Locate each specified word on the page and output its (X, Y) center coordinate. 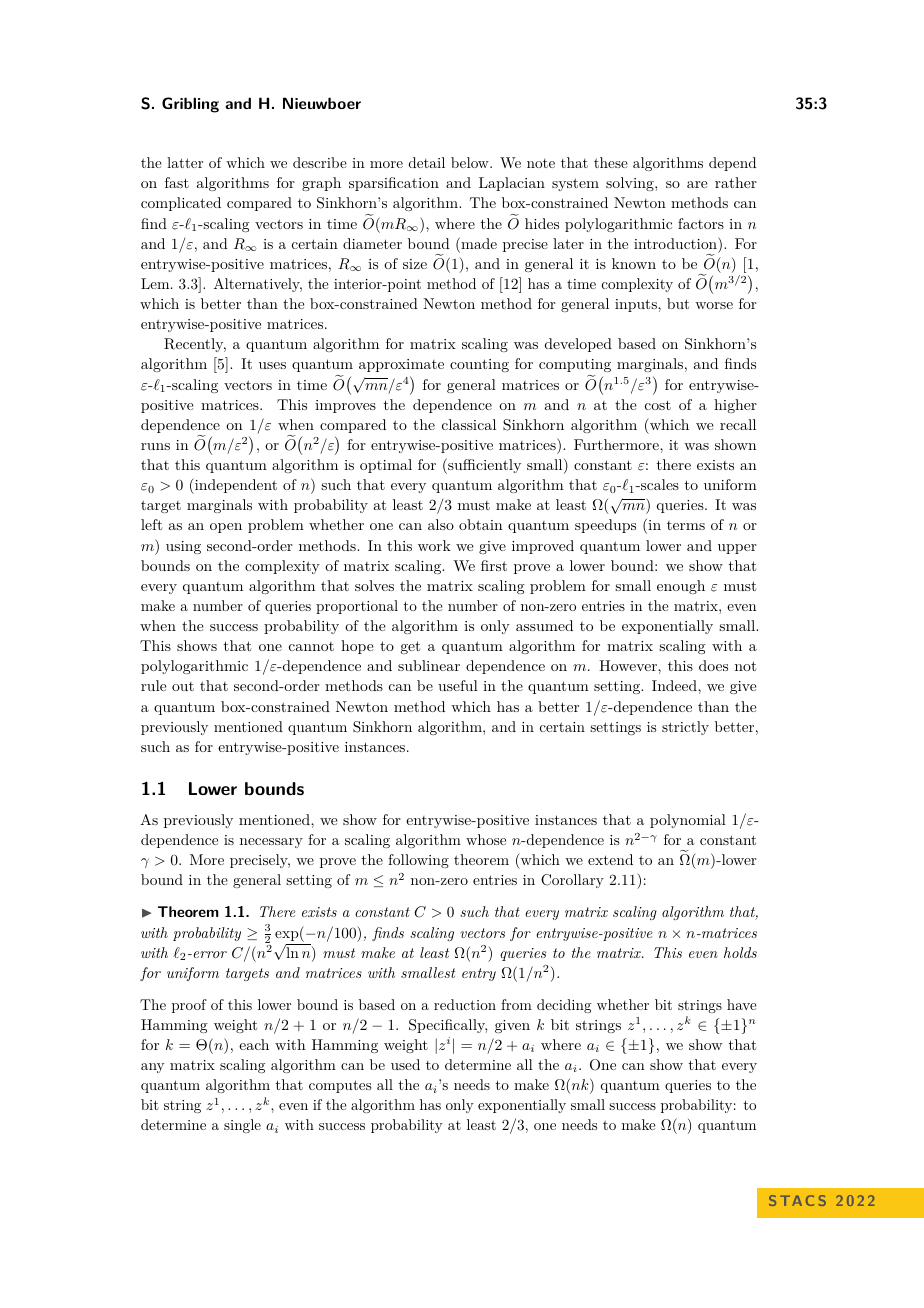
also (441, 524)
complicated (181, 204)
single (242, 1126)
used (405, 1064)
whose (486, 839)
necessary (271, 843)
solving (631, 184)
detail (427, 162)
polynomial (688, 821)
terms (686, 525)
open (226, 528)
